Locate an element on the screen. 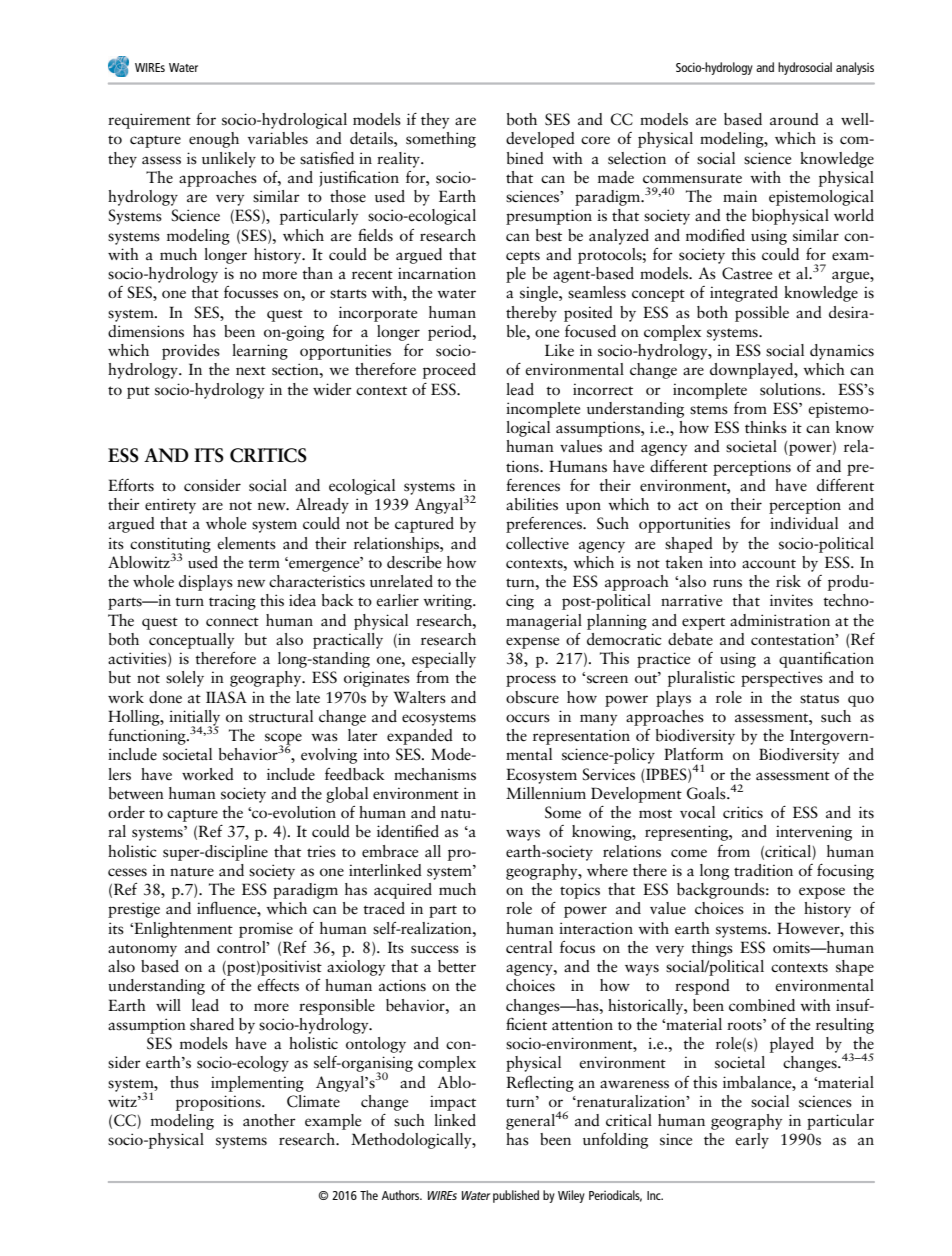 The width and height of the screenshot is (952, 1256). reality is located at coordinates (399, 160).
